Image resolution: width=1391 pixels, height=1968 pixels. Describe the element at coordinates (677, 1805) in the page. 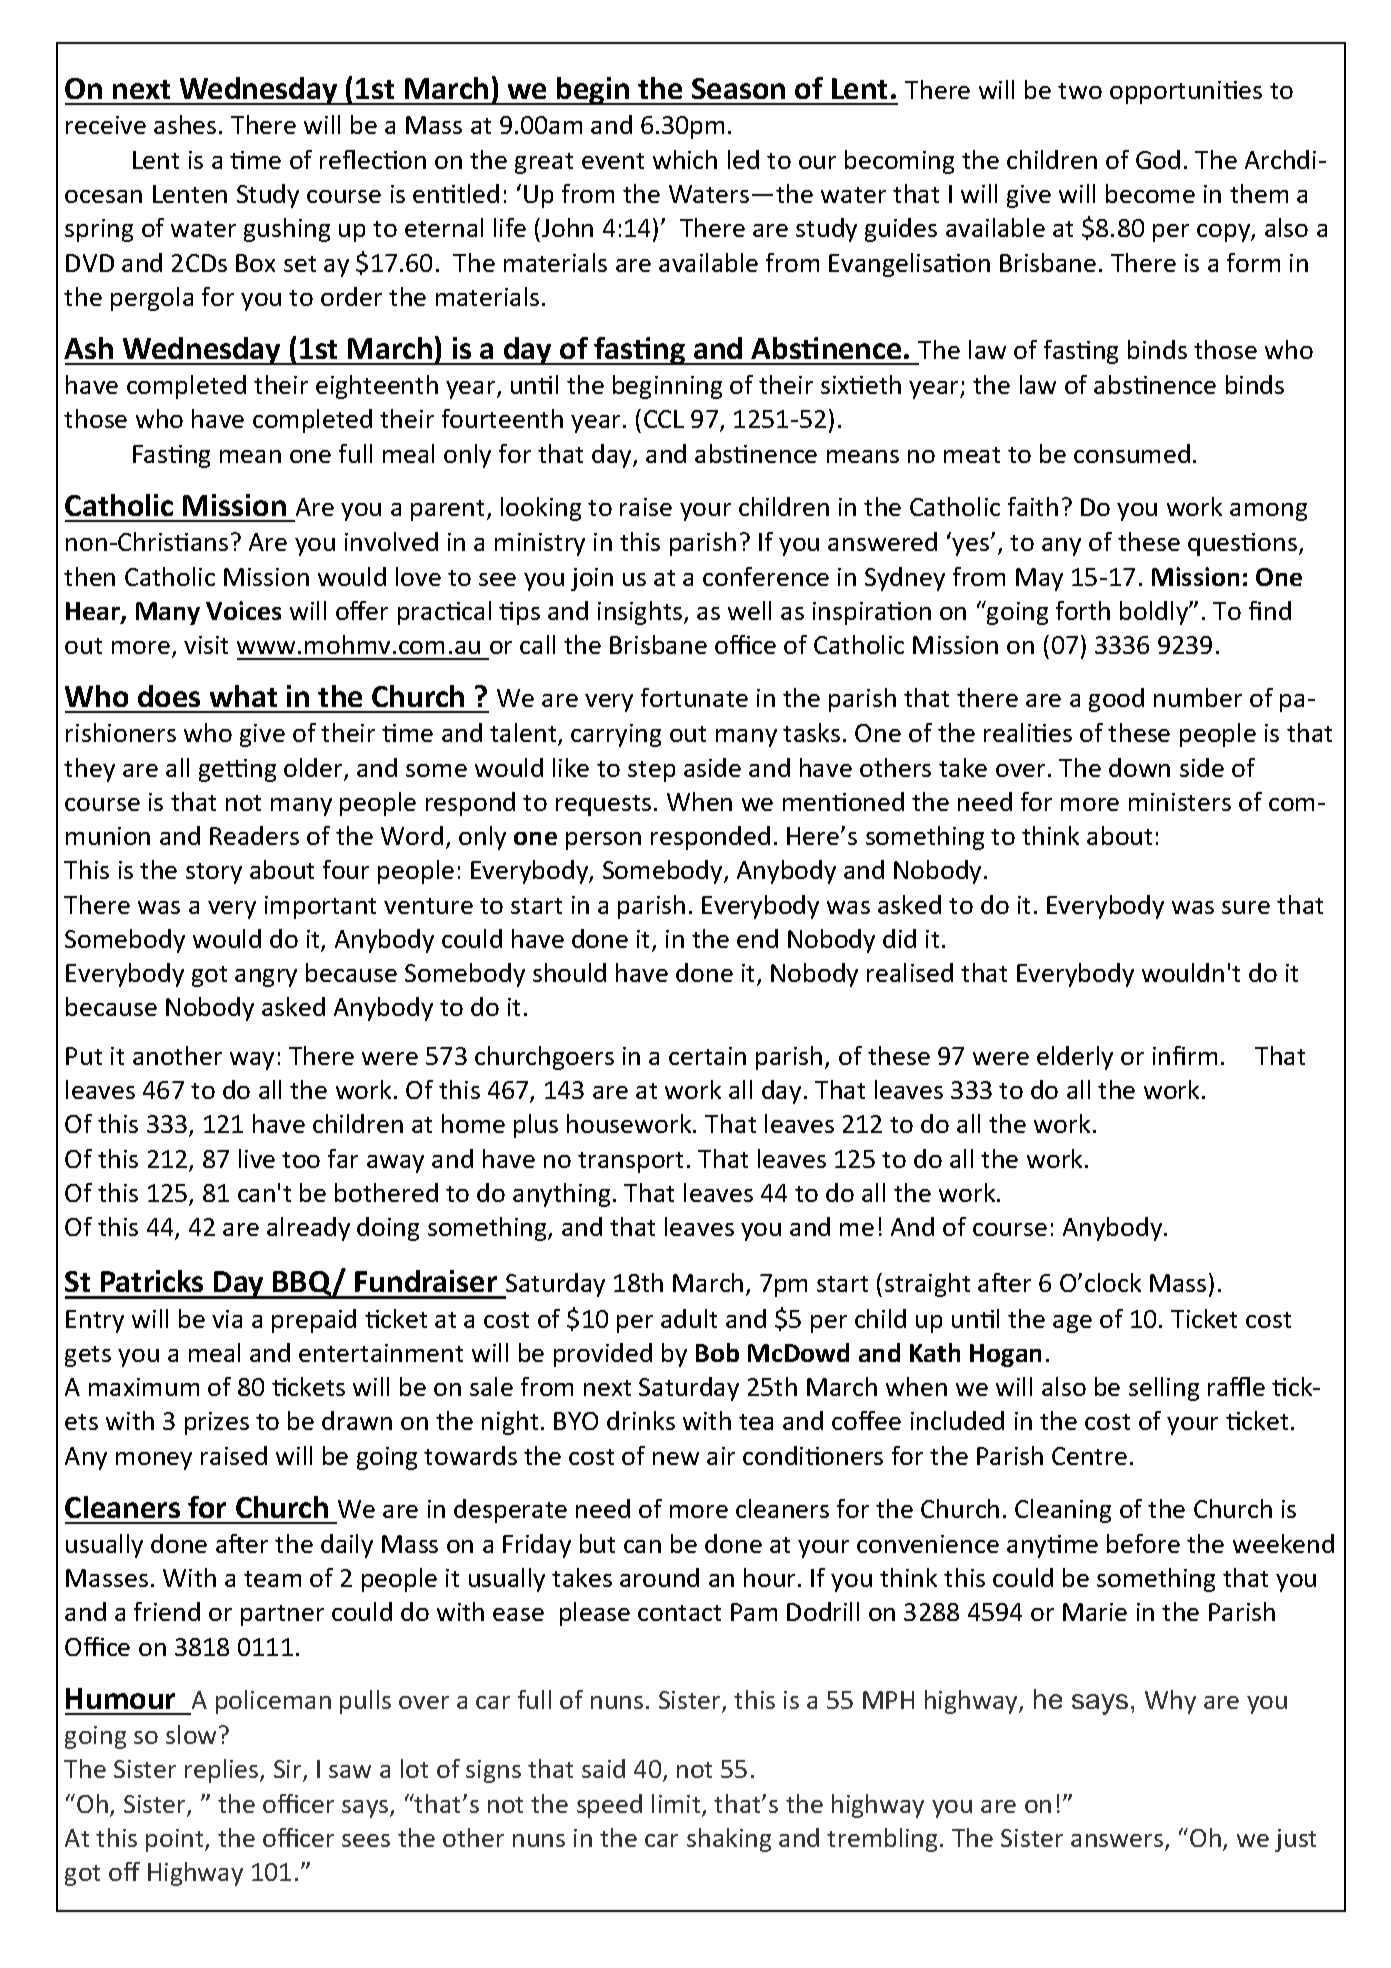

I see `limit` at that location.
